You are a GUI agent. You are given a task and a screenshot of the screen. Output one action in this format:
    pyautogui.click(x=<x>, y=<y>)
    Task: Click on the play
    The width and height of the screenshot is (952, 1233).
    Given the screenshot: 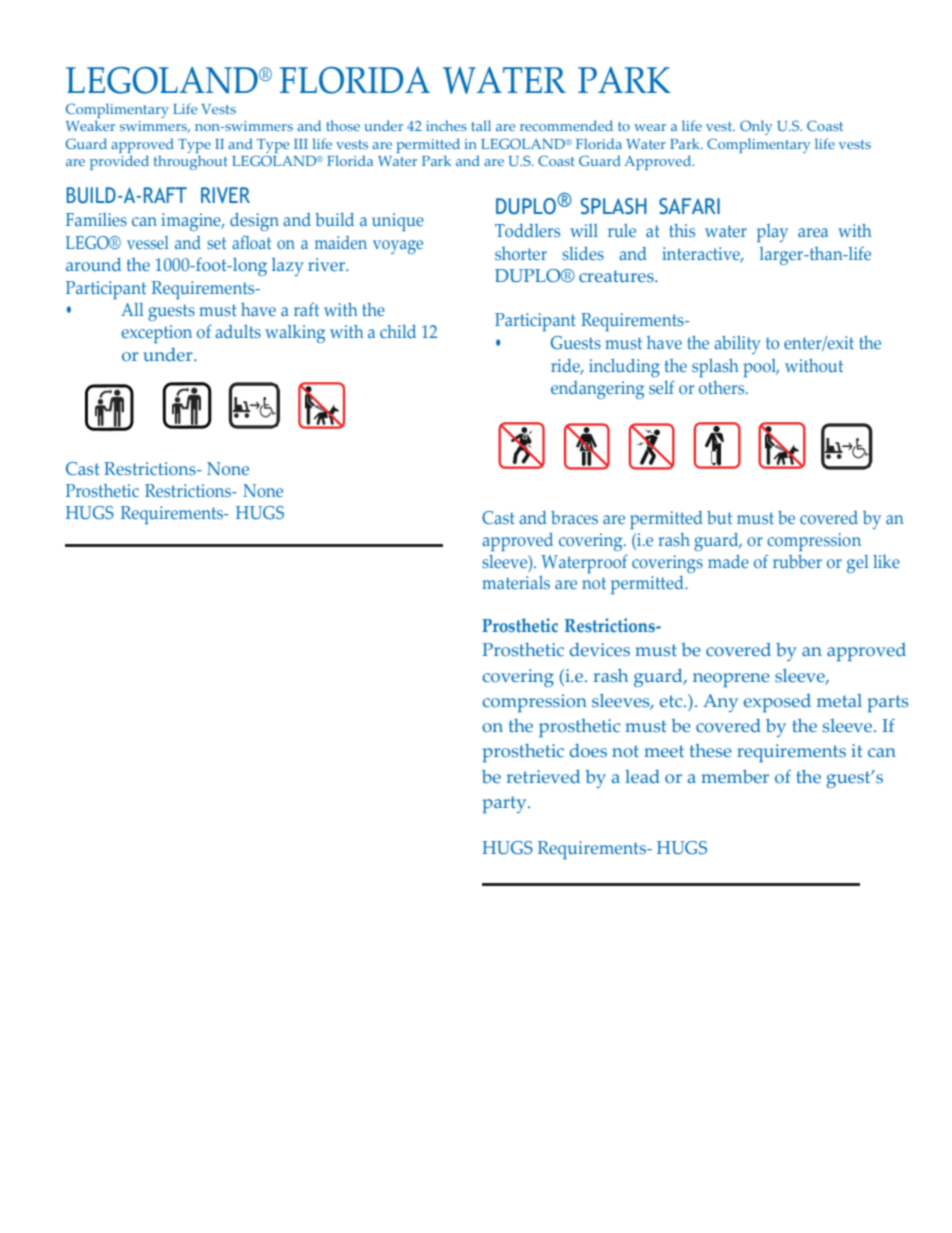 What is the action you would take?
    pyautogui.click(x=772, y=233)
